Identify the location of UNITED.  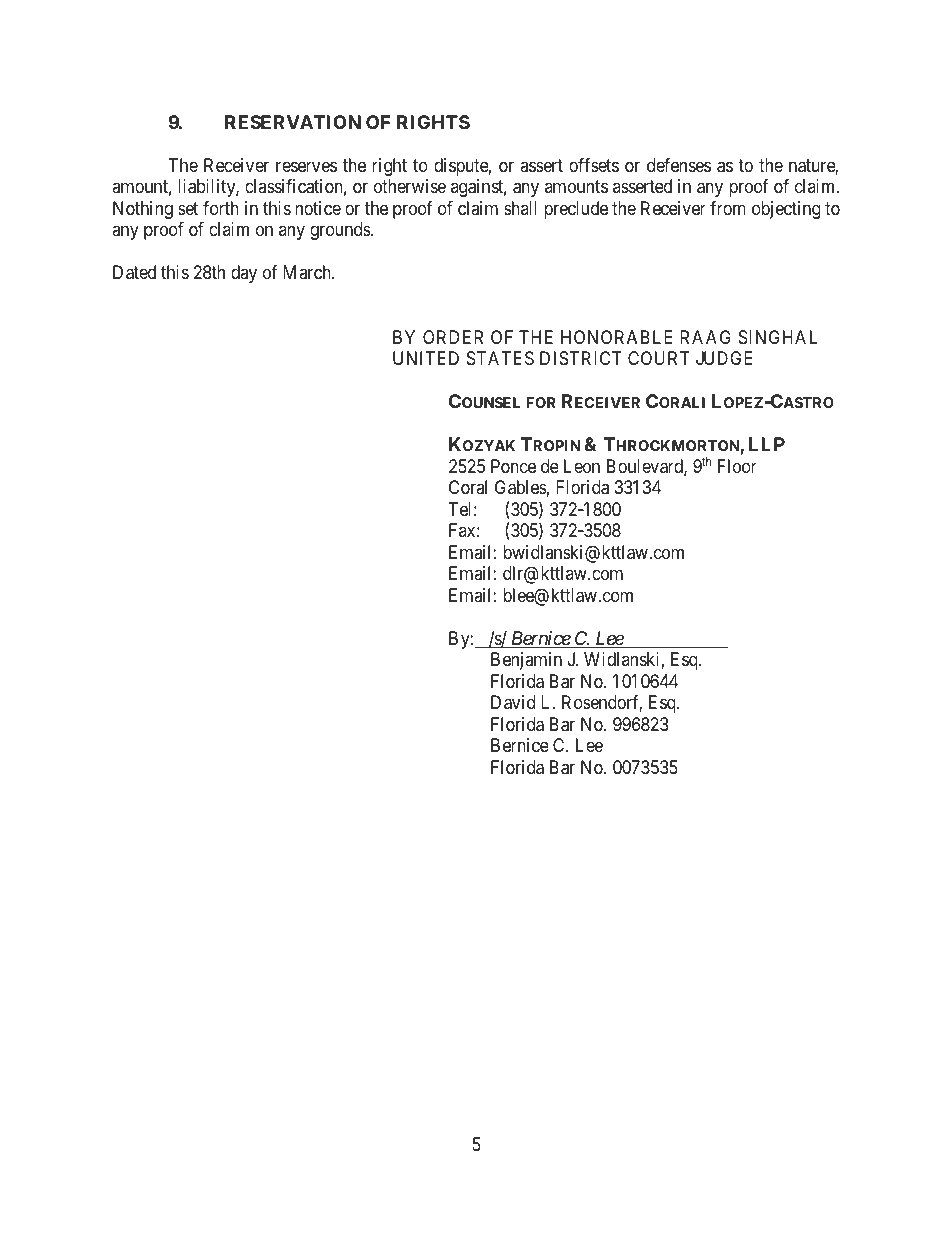
(426, 358).
